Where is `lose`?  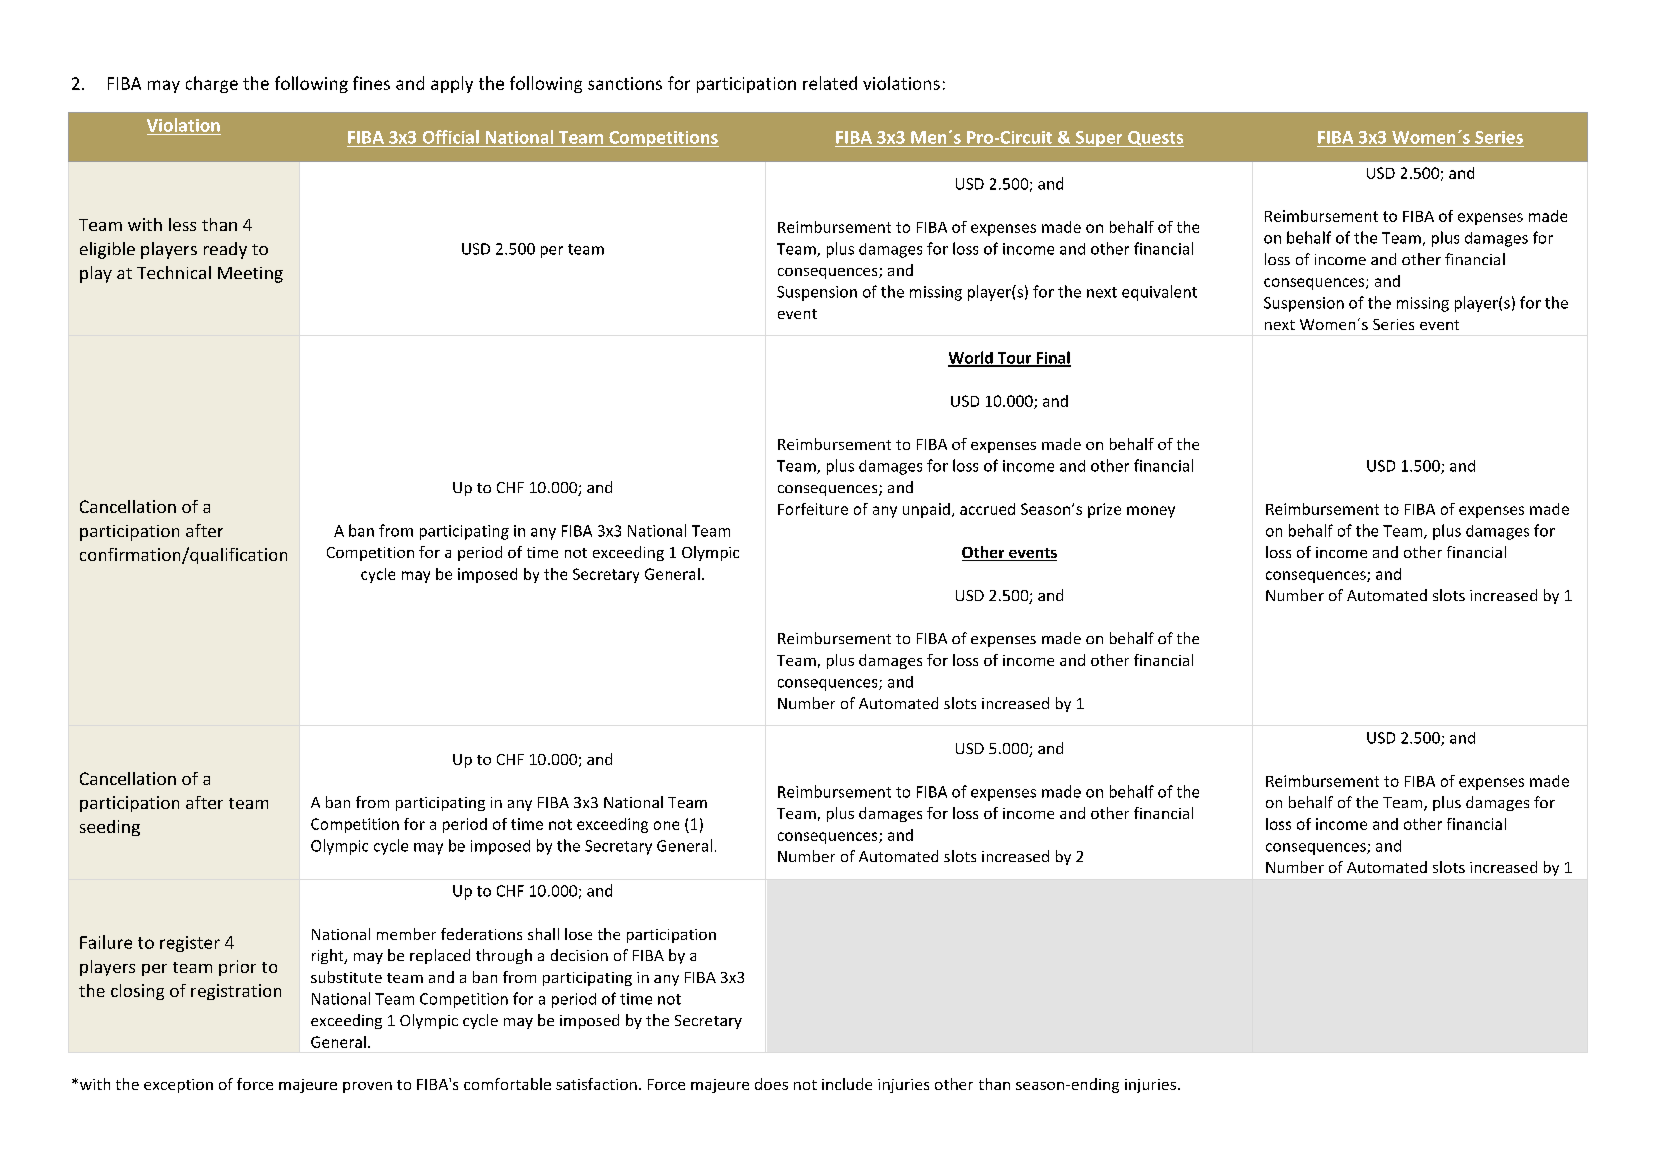
lose is located at coordinates (578, 934).
